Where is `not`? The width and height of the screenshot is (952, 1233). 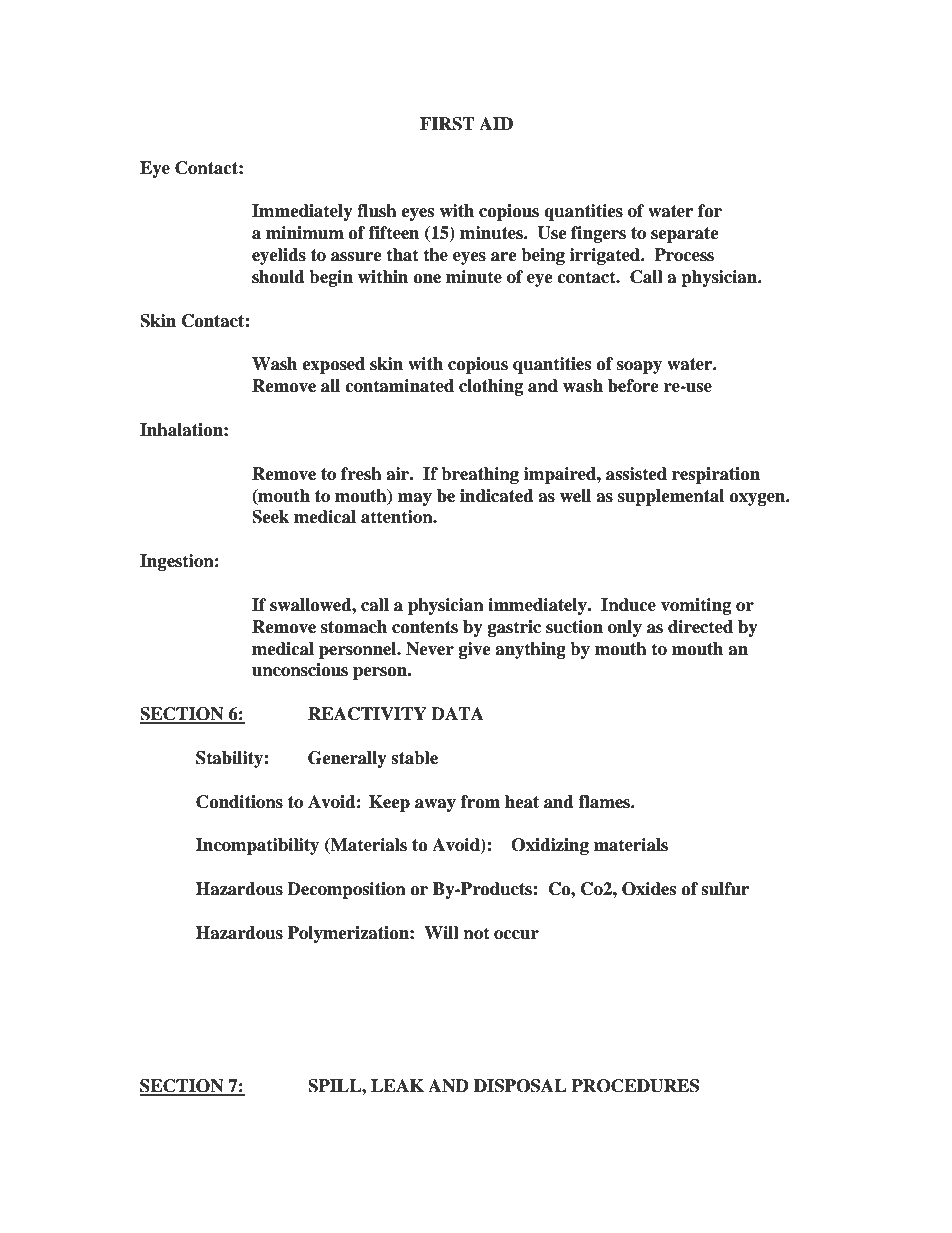 not is located at coordinates (476, 933).
